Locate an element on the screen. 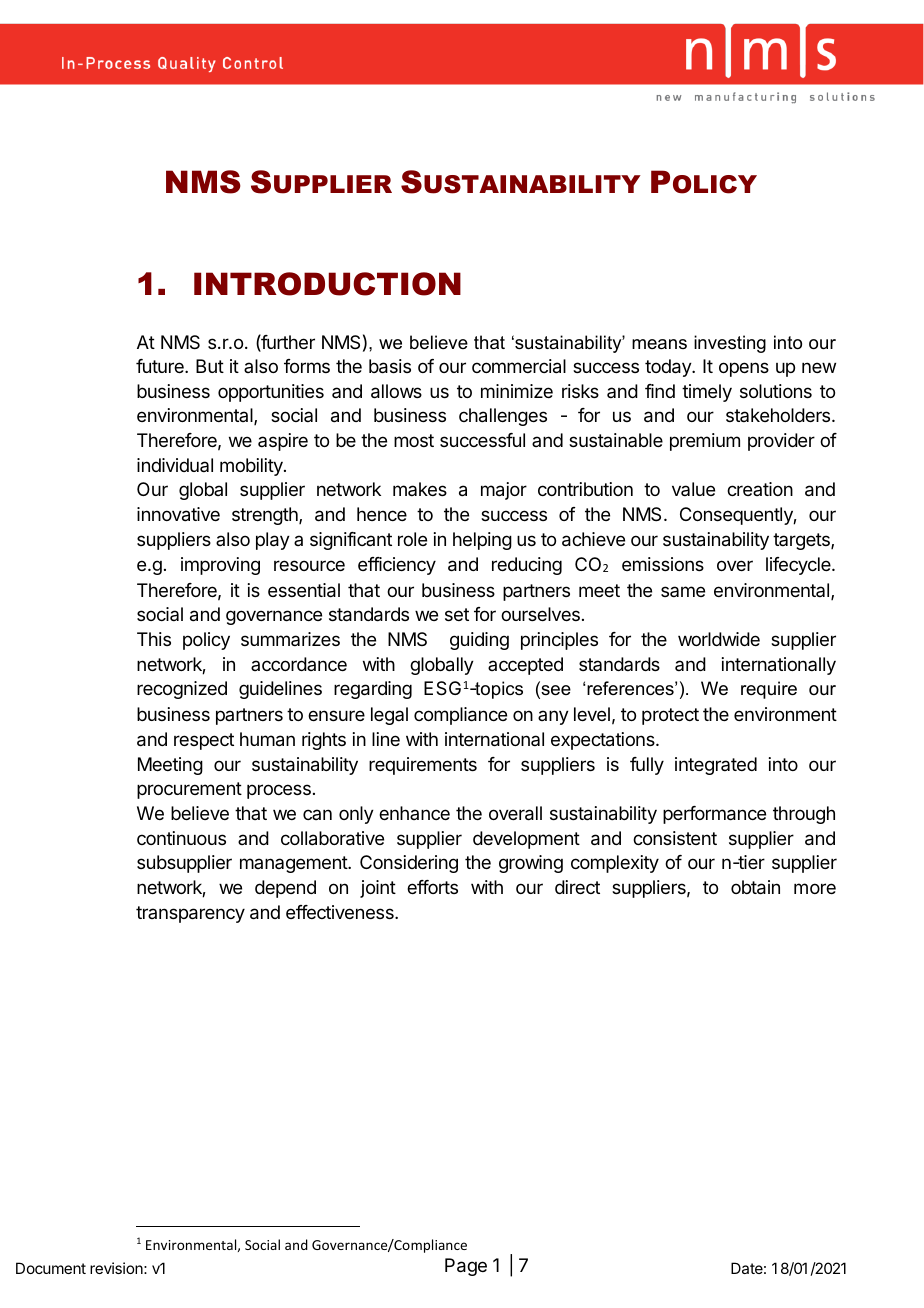  transparency is located at coordinates (190, 914).
